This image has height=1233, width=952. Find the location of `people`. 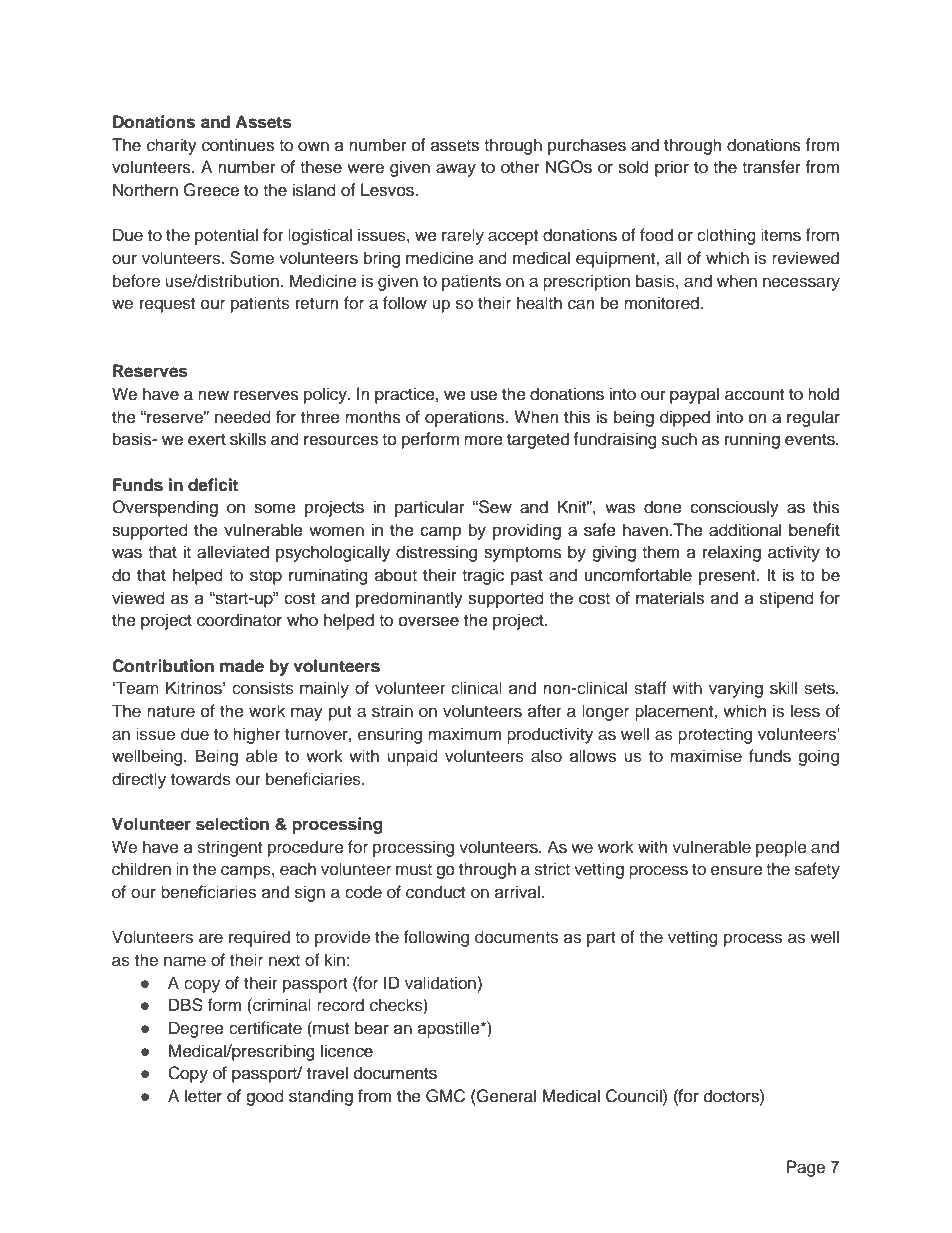

people is located at coordinates (781, 848).
